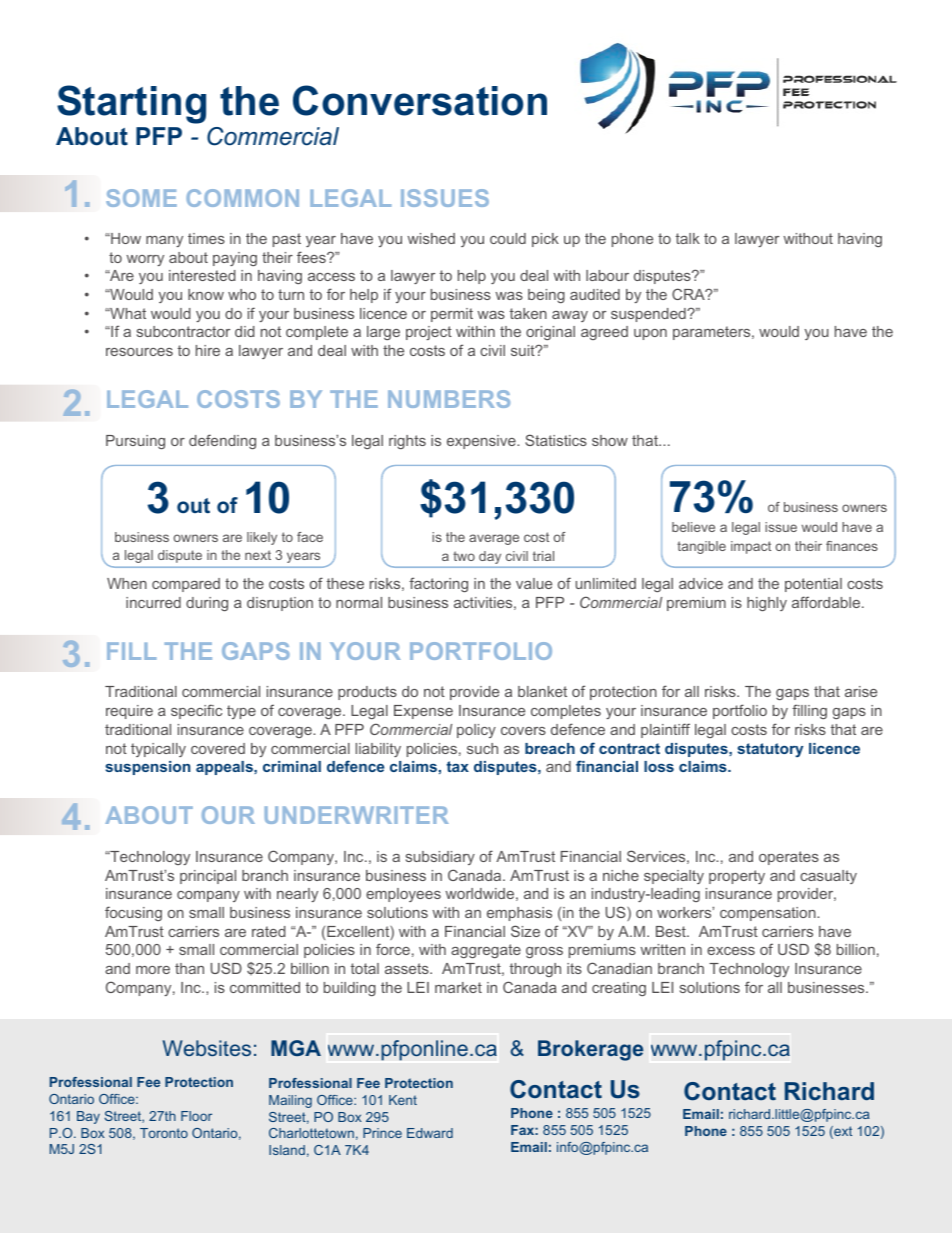 This screenshot has height=1233, width=952. I want to click on Floor, so click(196, 1116).
